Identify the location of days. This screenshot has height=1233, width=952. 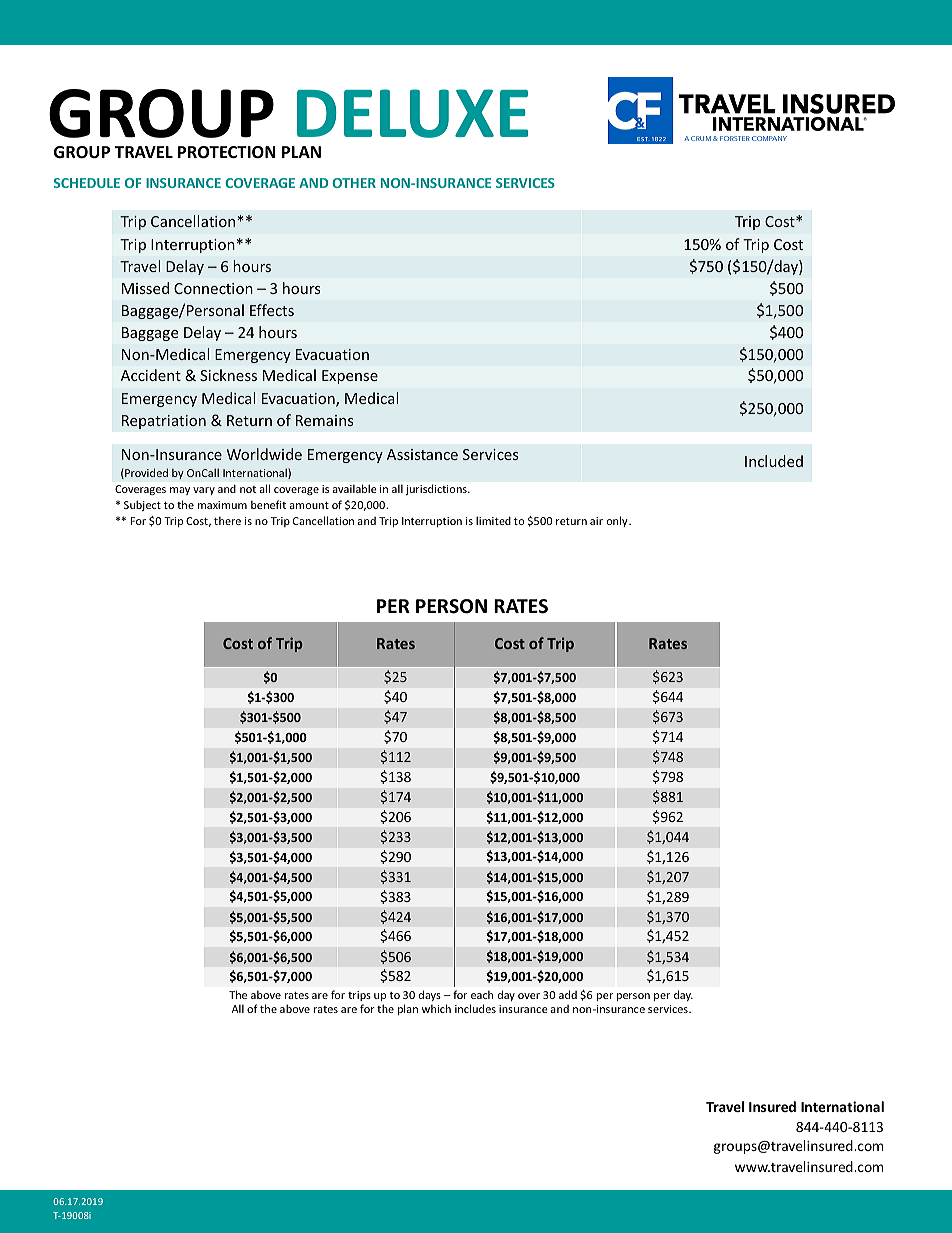
(430, 995).
